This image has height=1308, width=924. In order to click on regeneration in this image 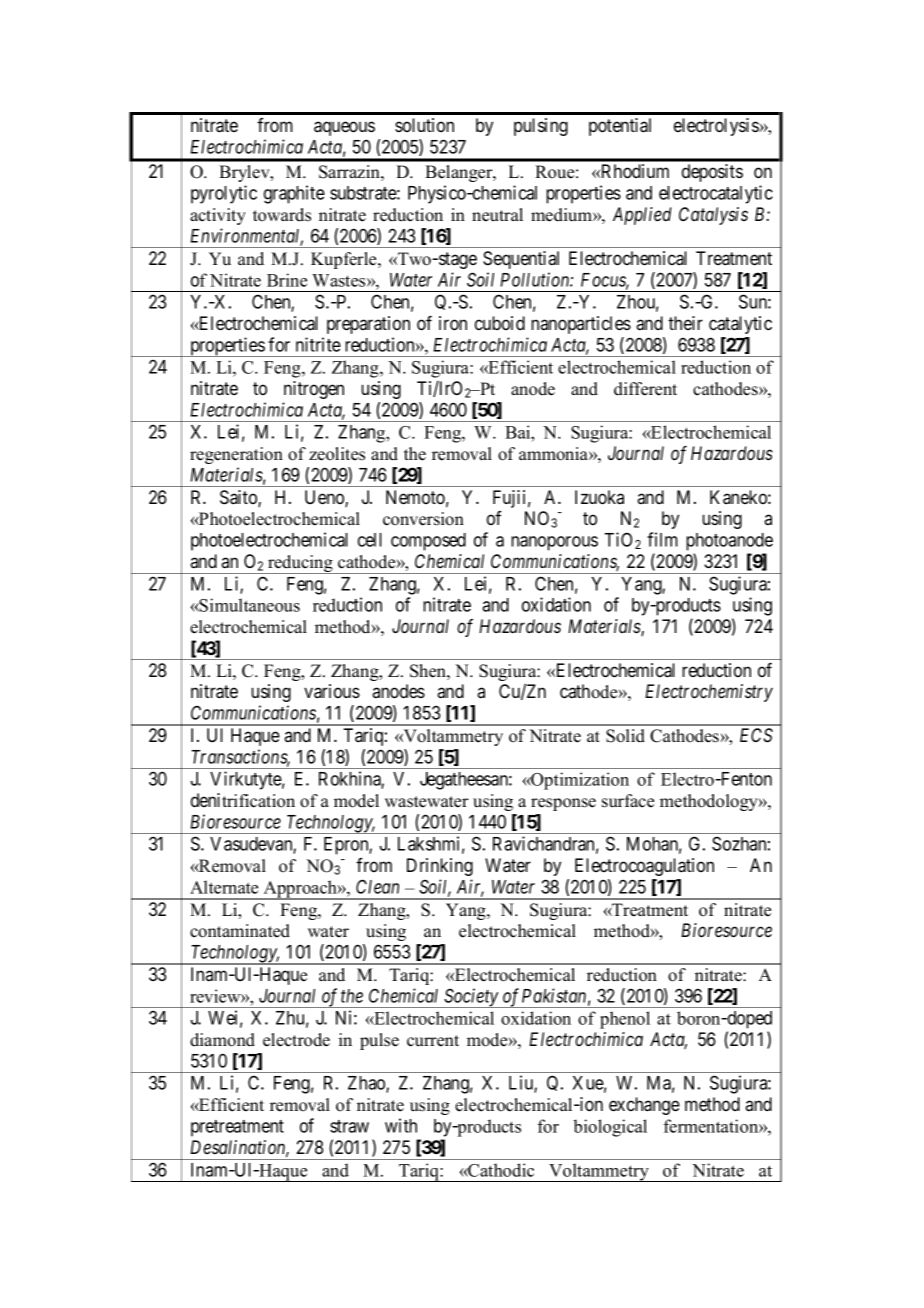, I will do `click(236, 455)`.
